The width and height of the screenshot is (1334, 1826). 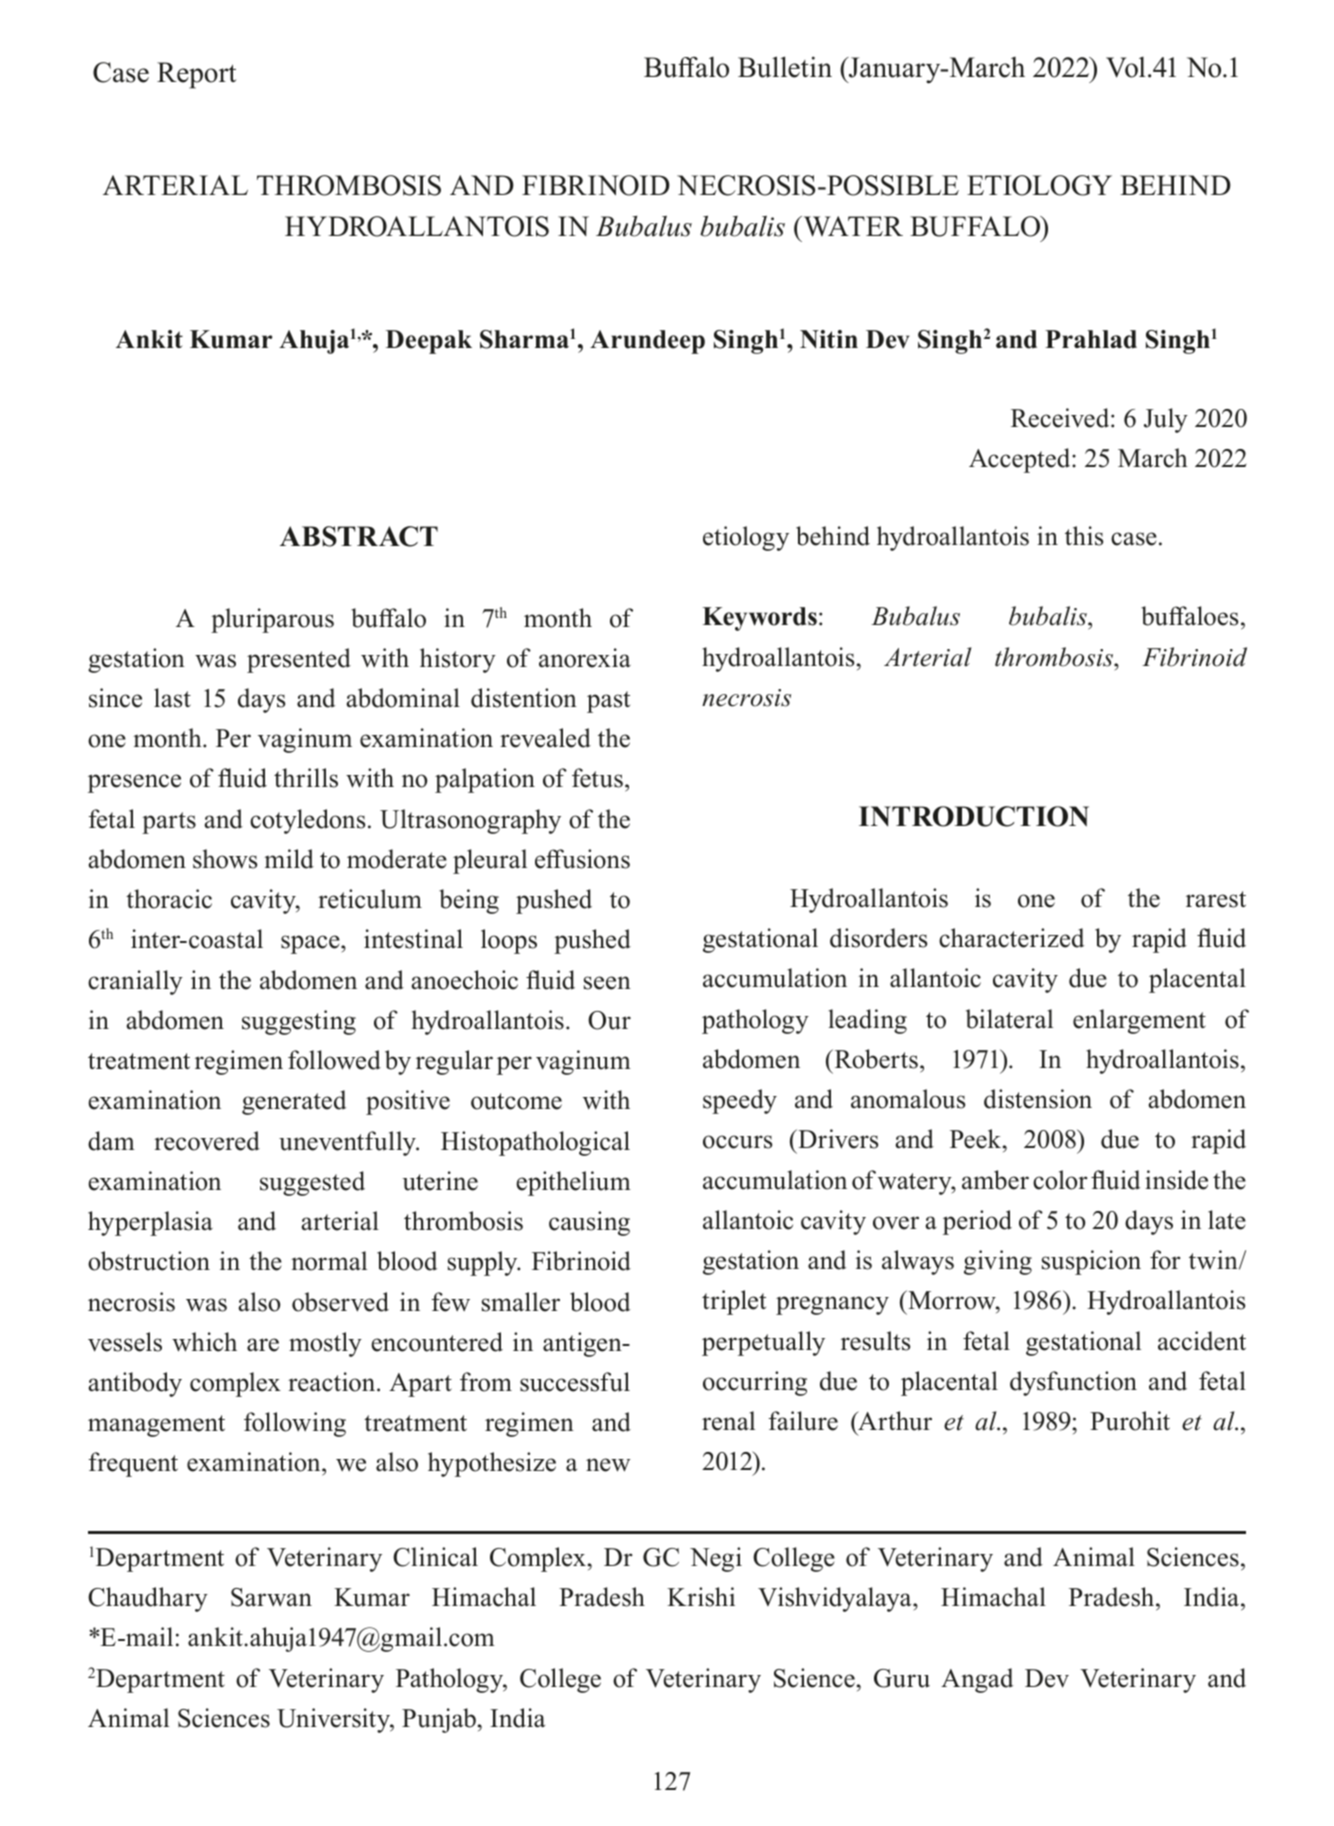 What do you see at coordinates (902, 1678) in the screenshot?
I see `Guru` at bounding box center [902, 1678].
